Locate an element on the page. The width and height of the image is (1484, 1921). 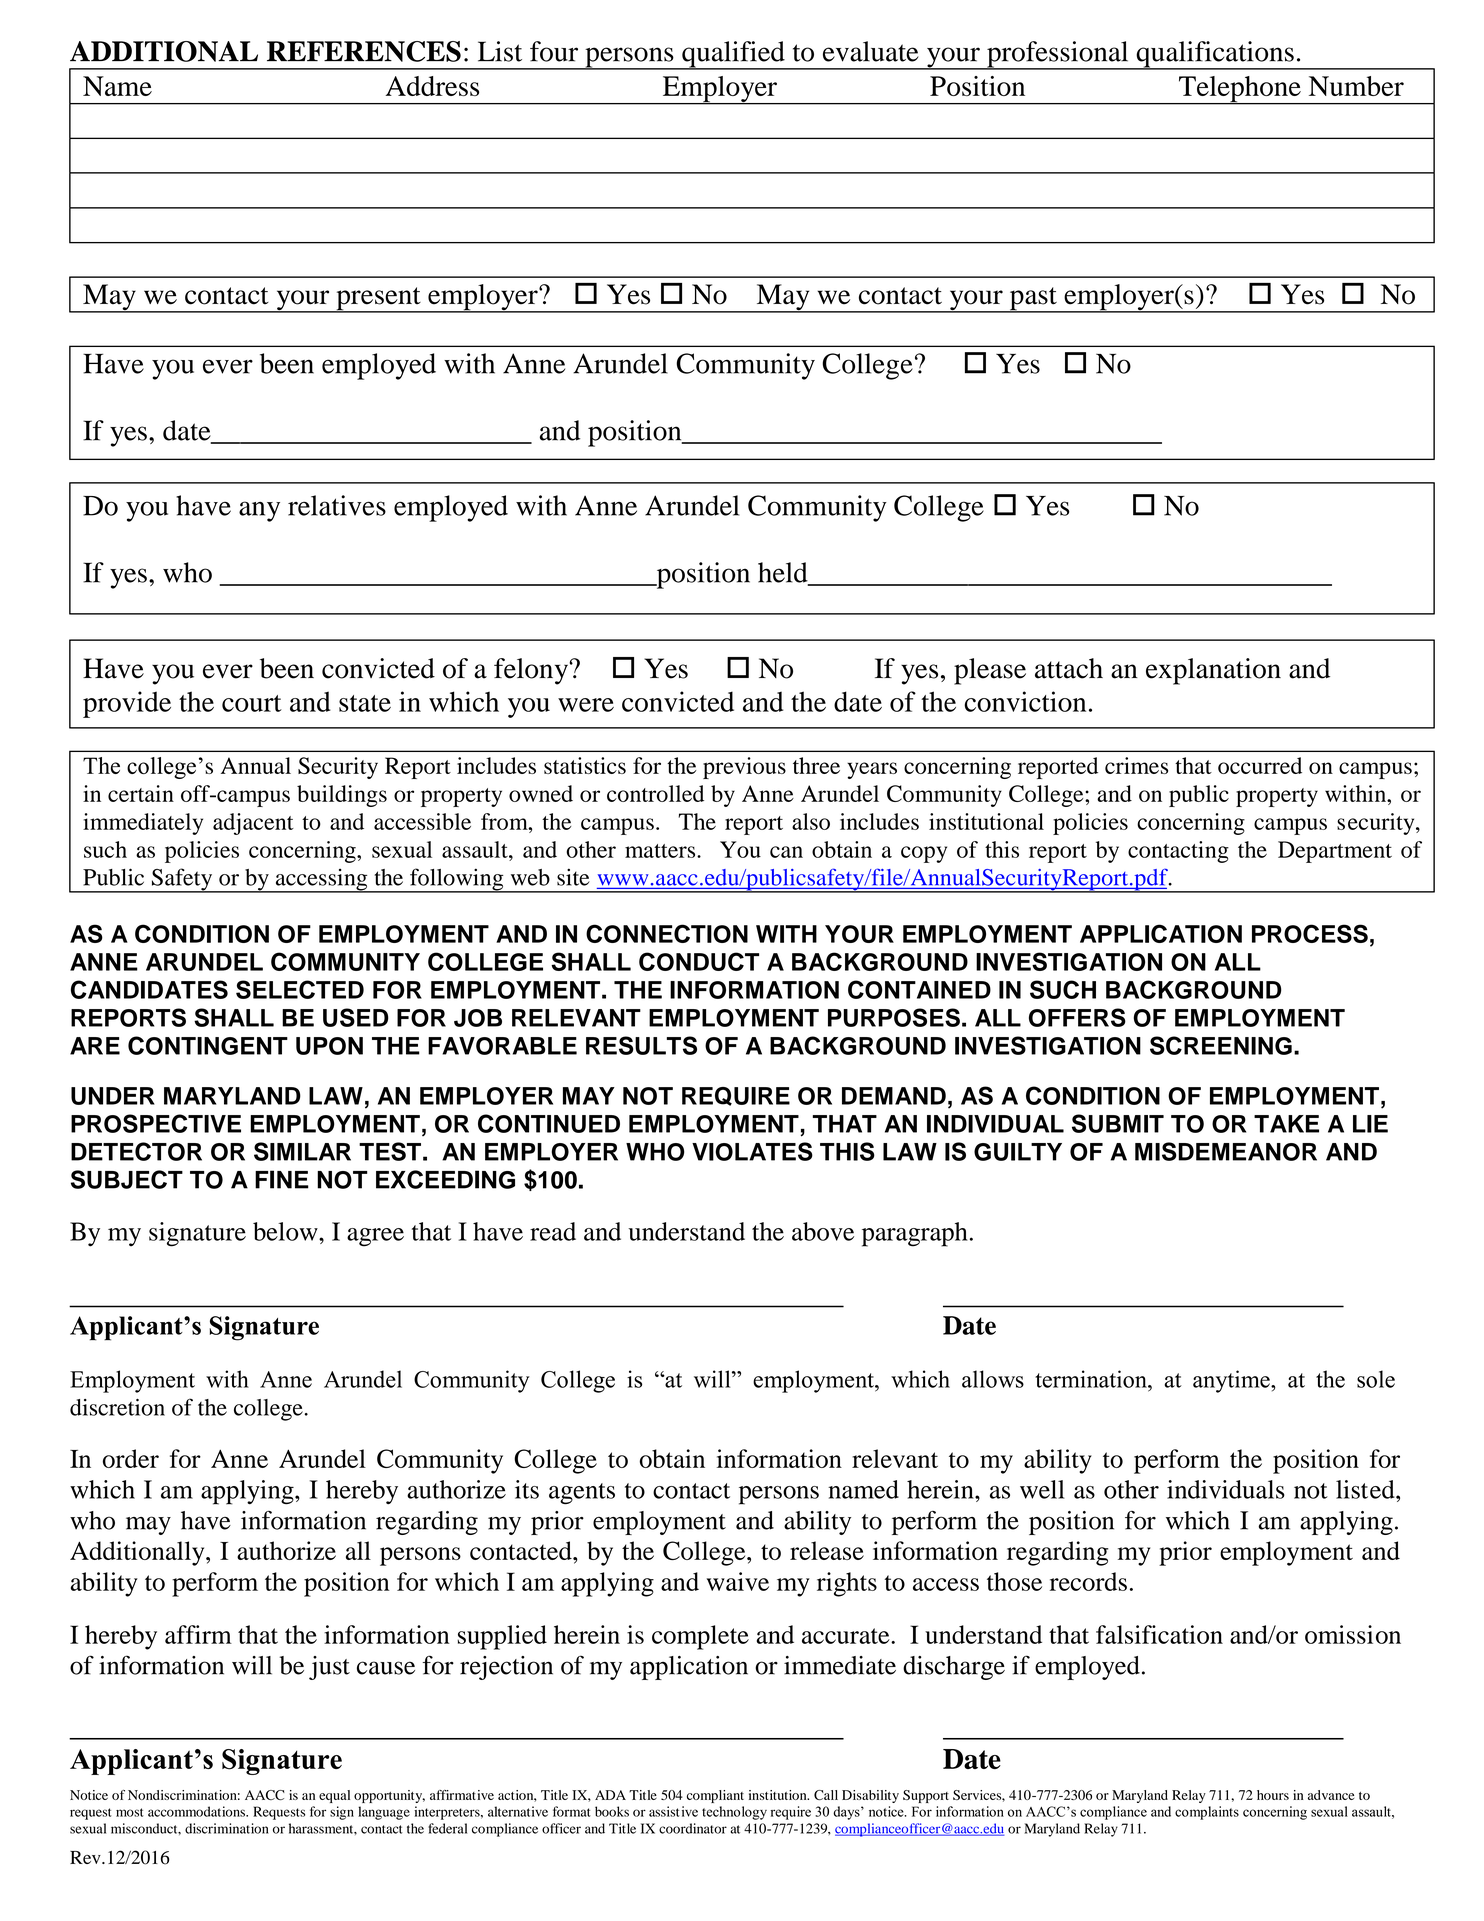
Telephone is located at coordinates (1240, 90).
